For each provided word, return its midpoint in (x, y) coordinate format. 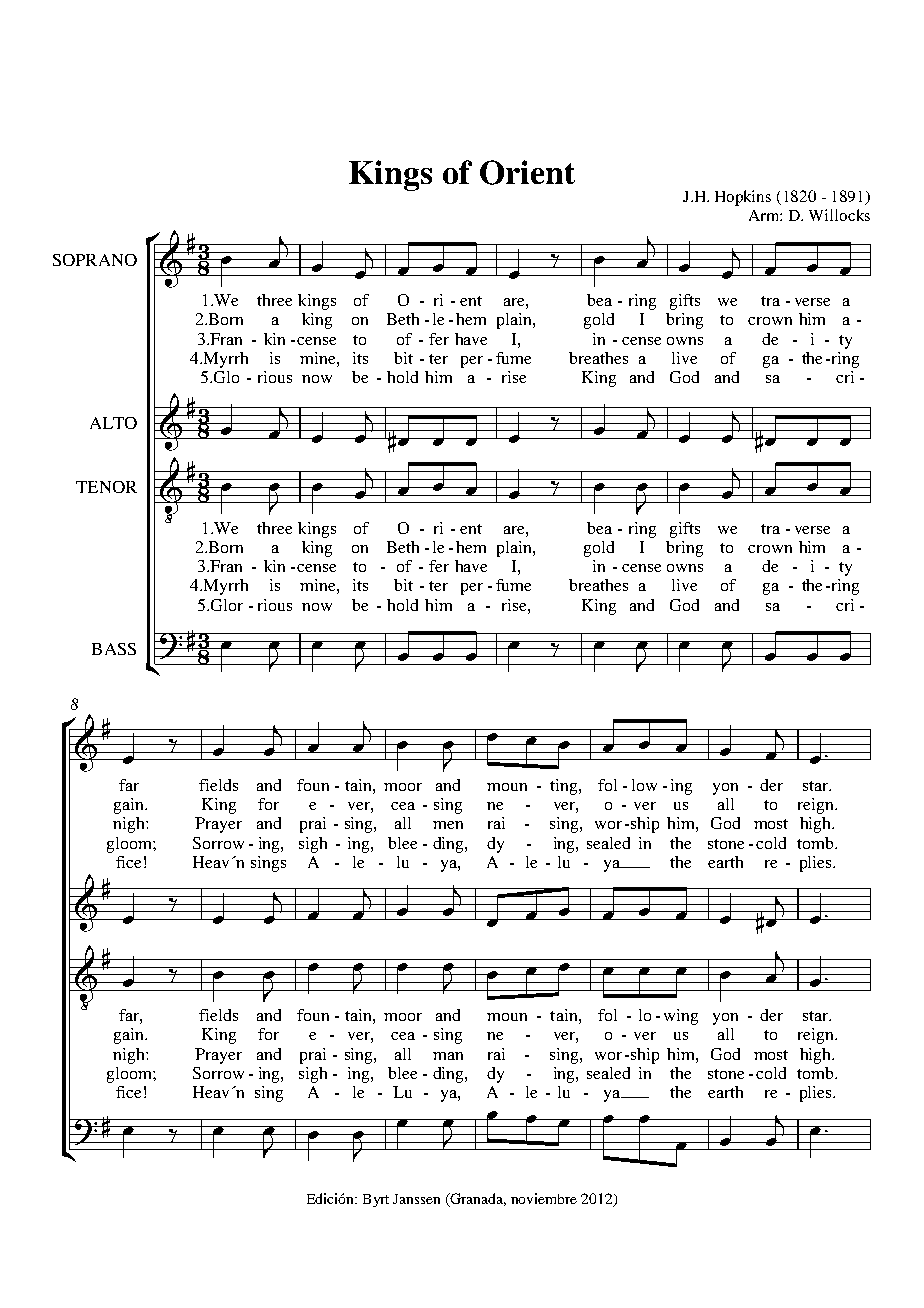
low (644, 785)
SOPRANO (95, 260)
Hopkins (743, 198)
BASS (114, 649)
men (448, 825)
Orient (527, 172)
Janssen (416, 1199)
